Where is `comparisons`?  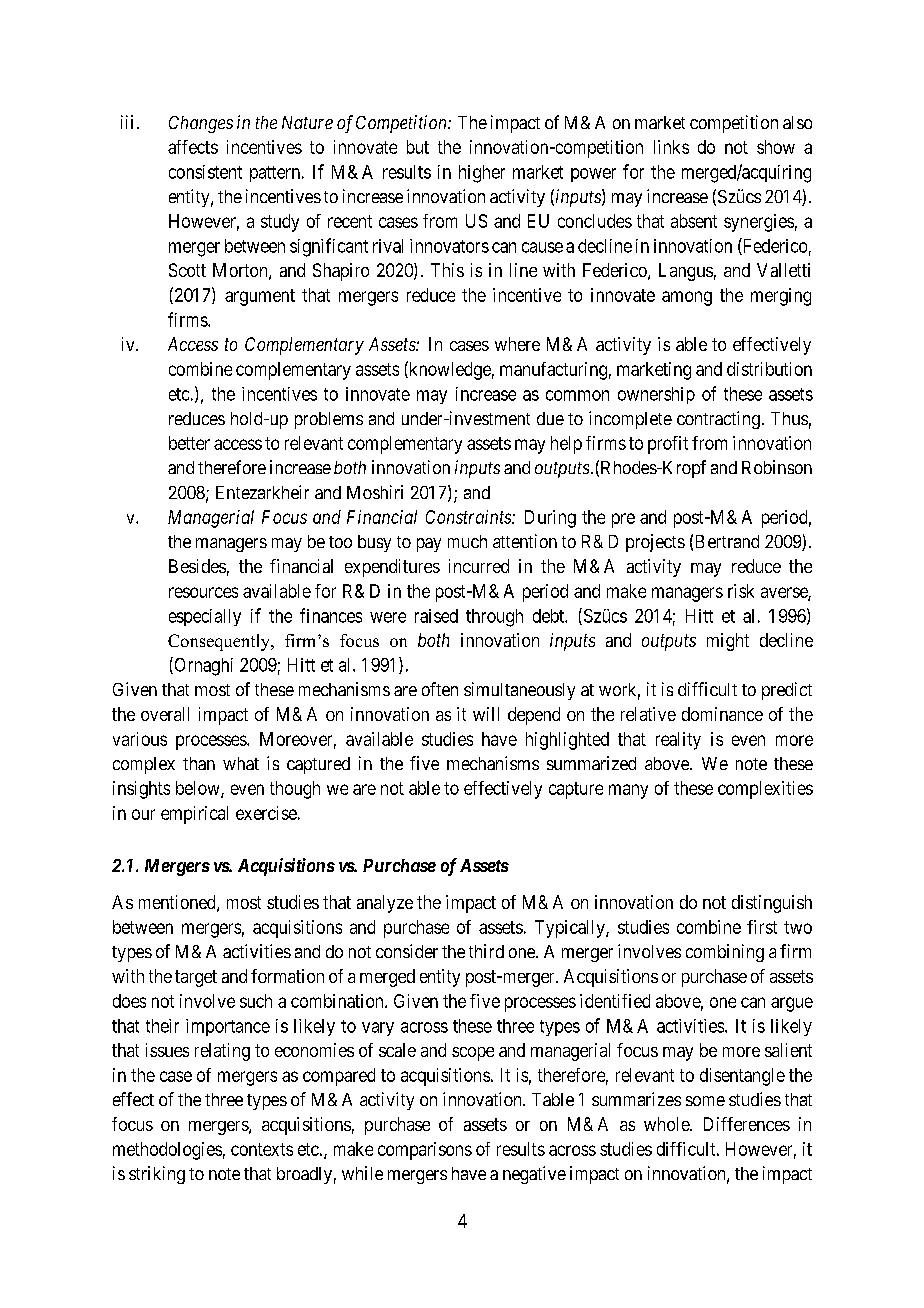 comparisons is located at coordinates (425, 1151).
